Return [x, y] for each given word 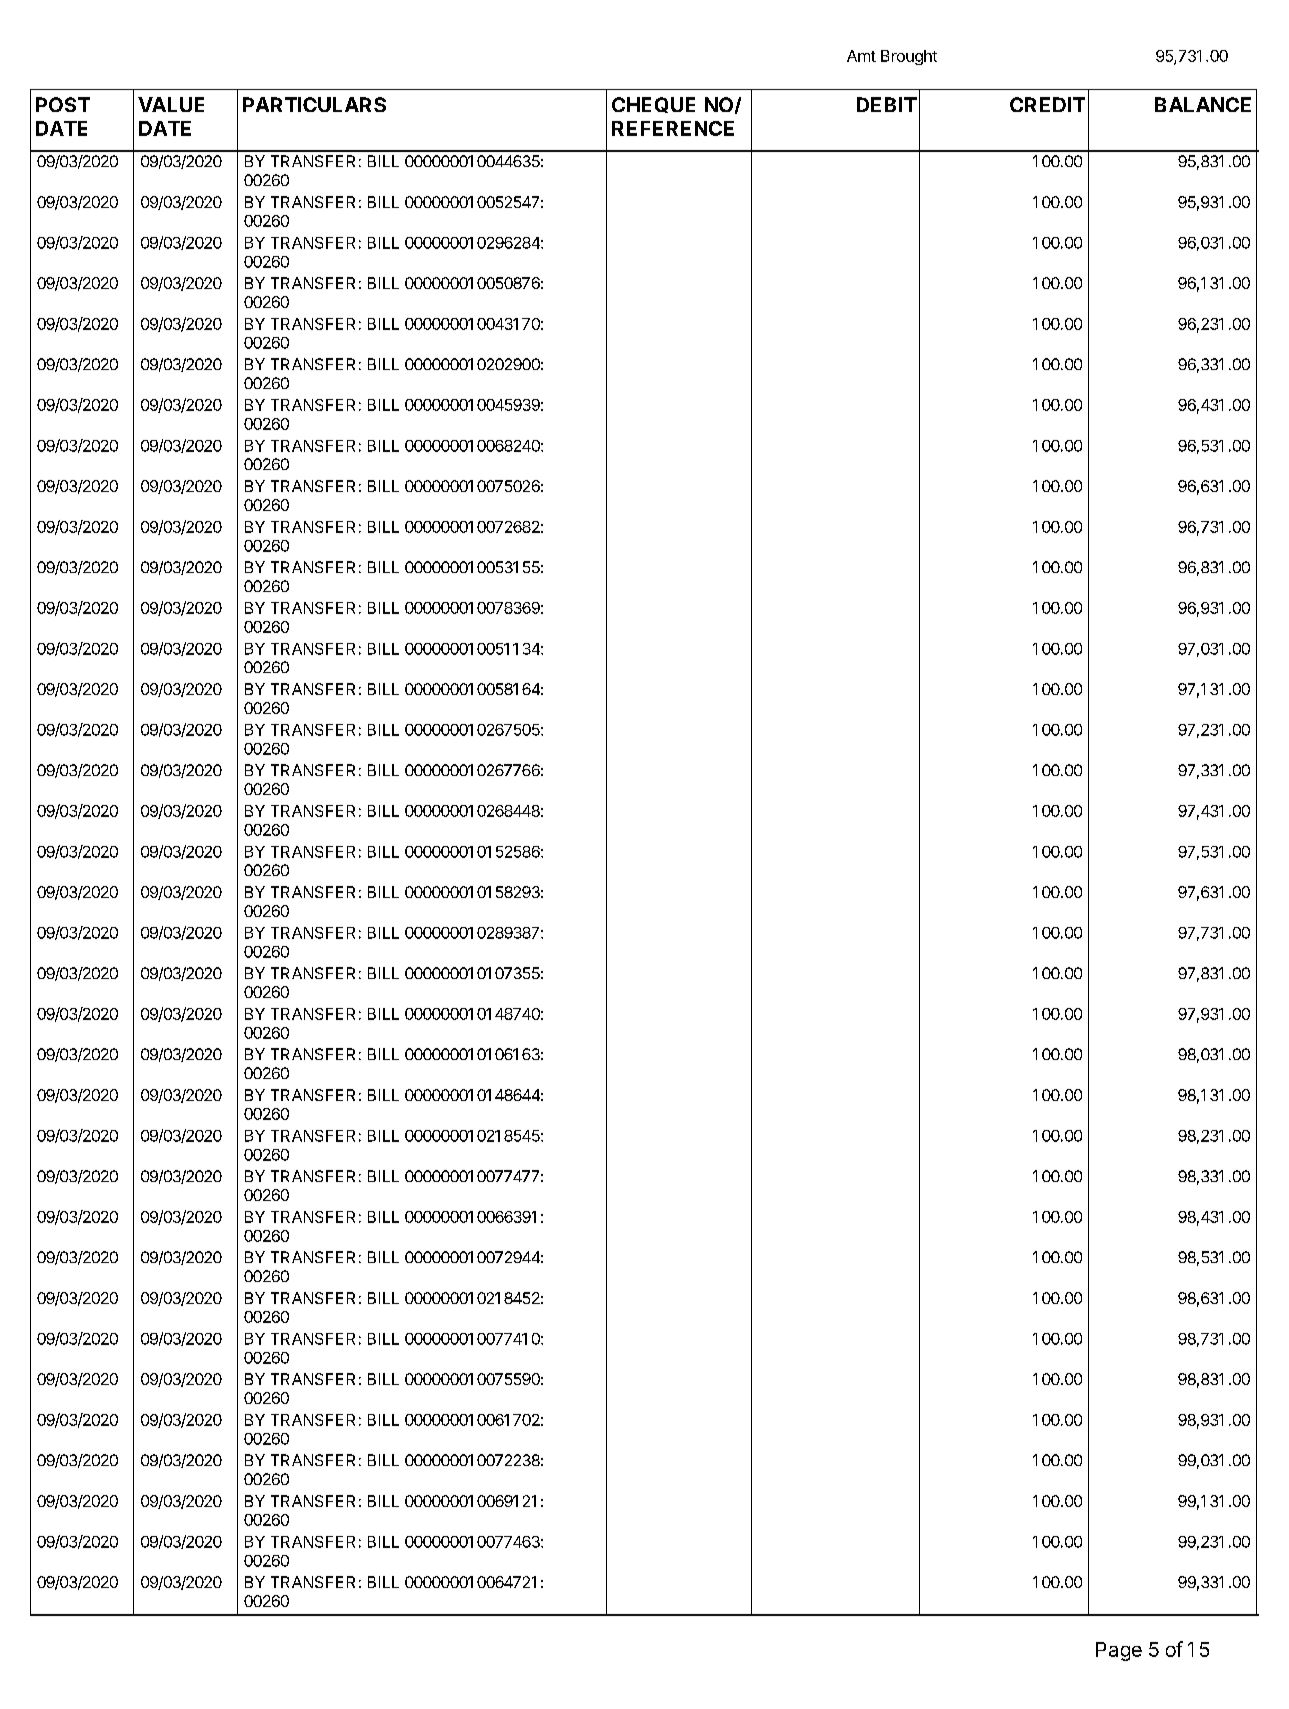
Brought [909, 57]
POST [63, 104]
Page [1119, 1651]
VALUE [171, 104]
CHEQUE [653, 105]
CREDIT [1047, 104]
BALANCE [1203, 104]
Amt [861, 56]
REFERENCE [673, 128]
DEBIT [887, 104]
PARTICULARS [314, 104]
